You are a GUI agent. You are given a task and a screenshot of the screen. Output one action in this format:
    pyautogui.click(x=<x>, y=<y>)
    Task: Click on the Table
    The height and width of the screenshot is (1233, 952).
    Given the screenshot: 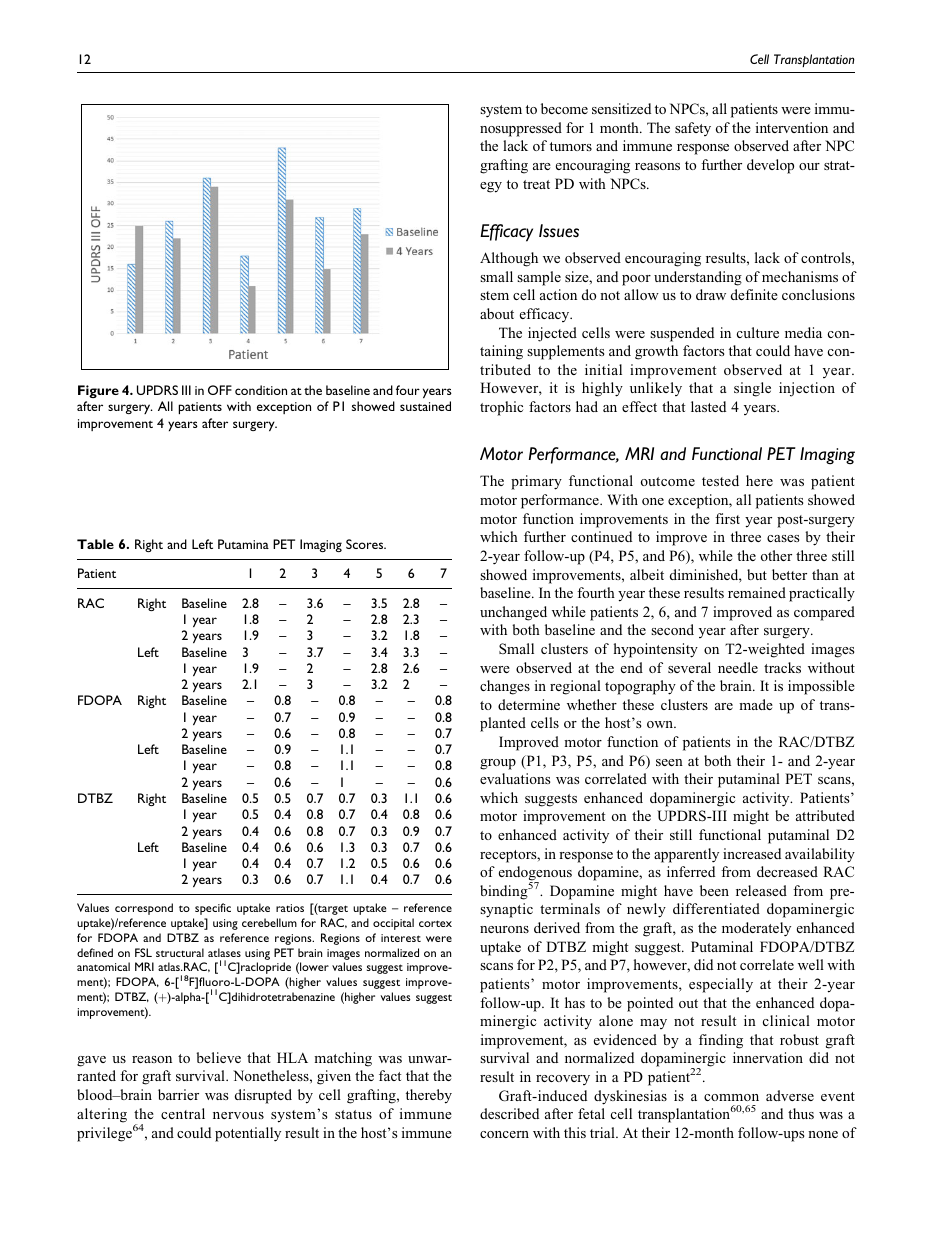 What is the action you would take?
    pyautogui.click(x=95, y=544)
